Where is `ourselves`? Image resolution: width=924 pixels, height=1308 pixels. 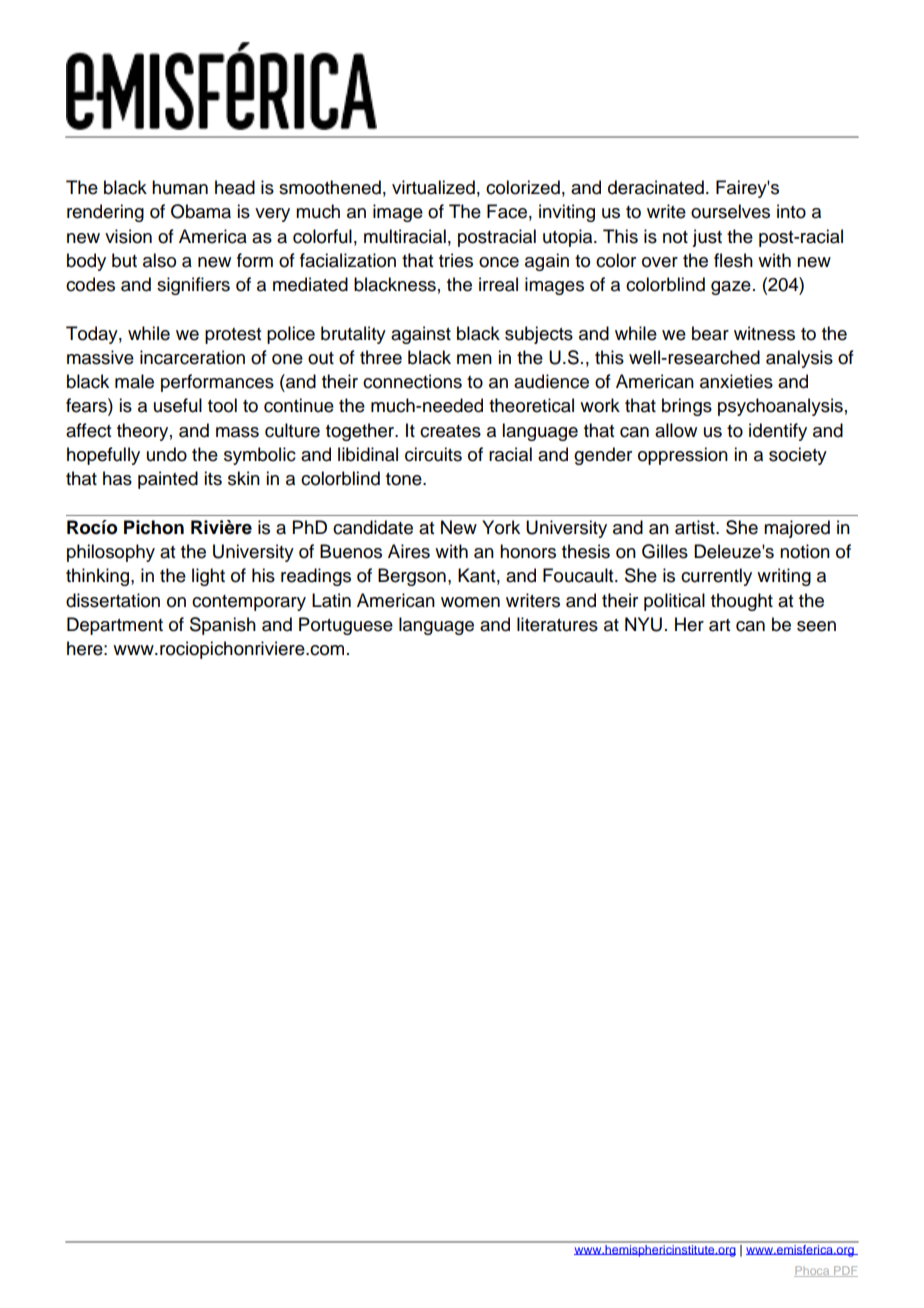 ourselves is located at coordinates (730, 211).
